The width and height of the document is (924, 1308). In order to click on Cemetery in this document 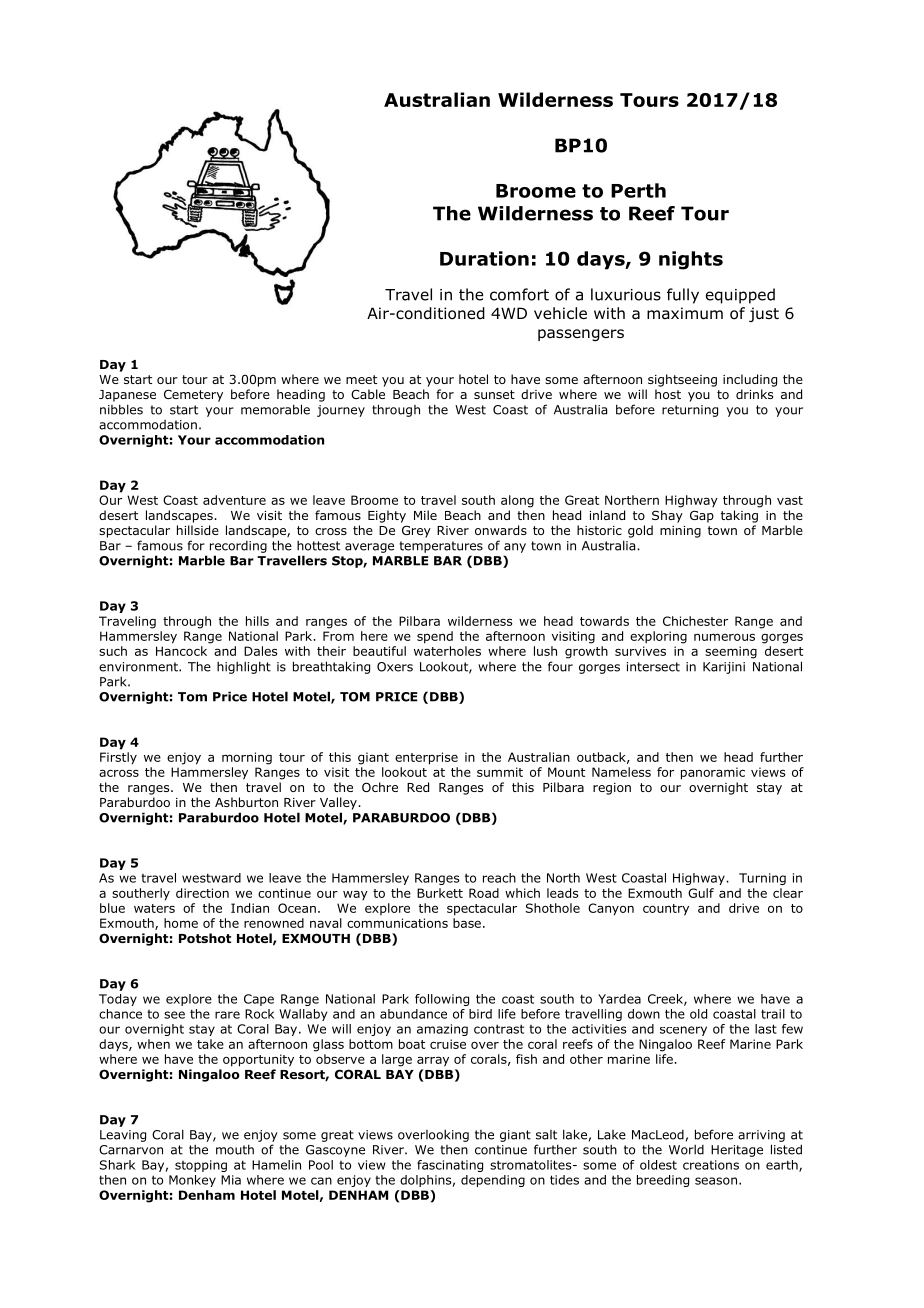, I will do `click(193, 395)`.
